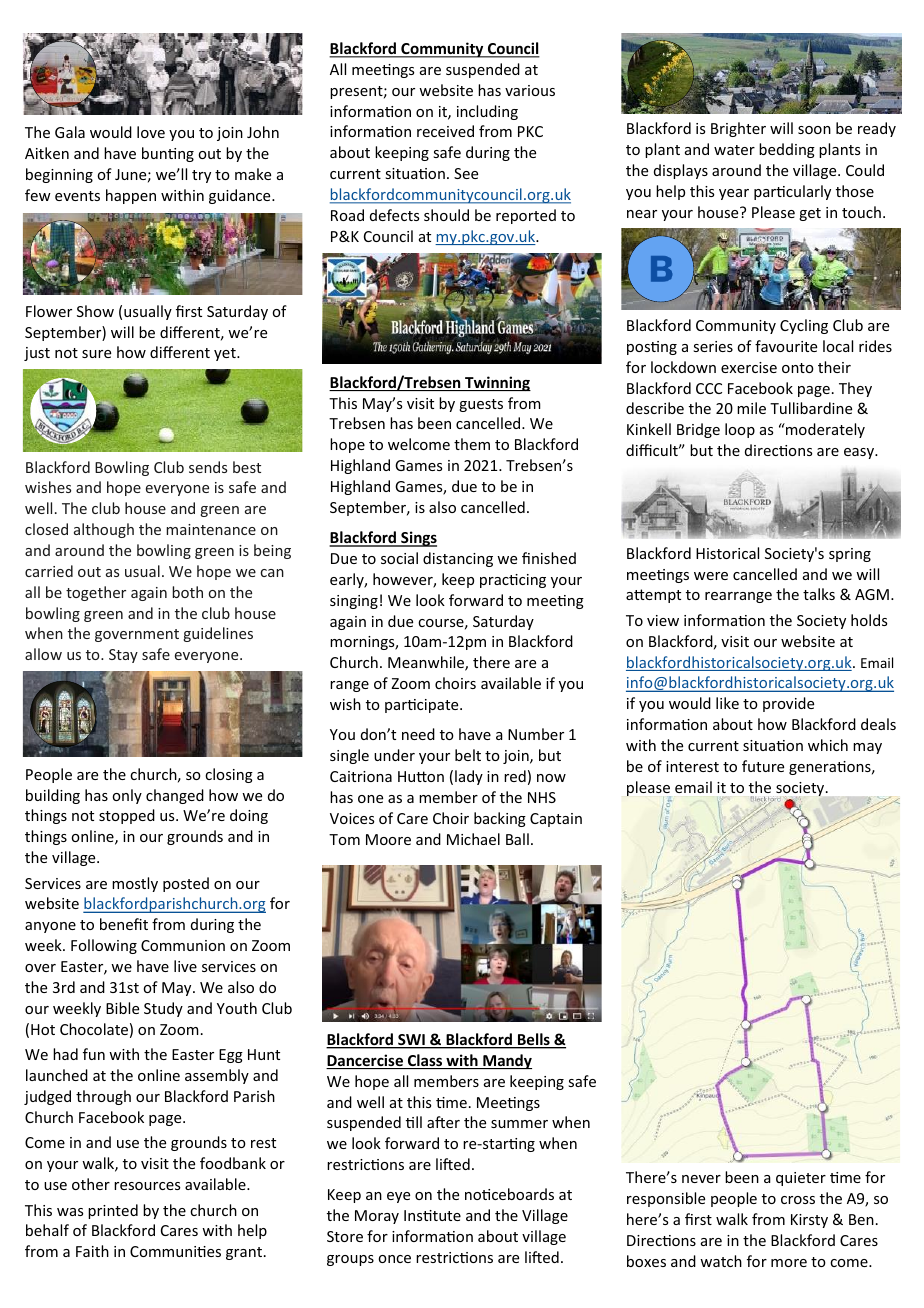 The width and height of the image is (924, 1308). I want to click on received, so click(445, 131).
